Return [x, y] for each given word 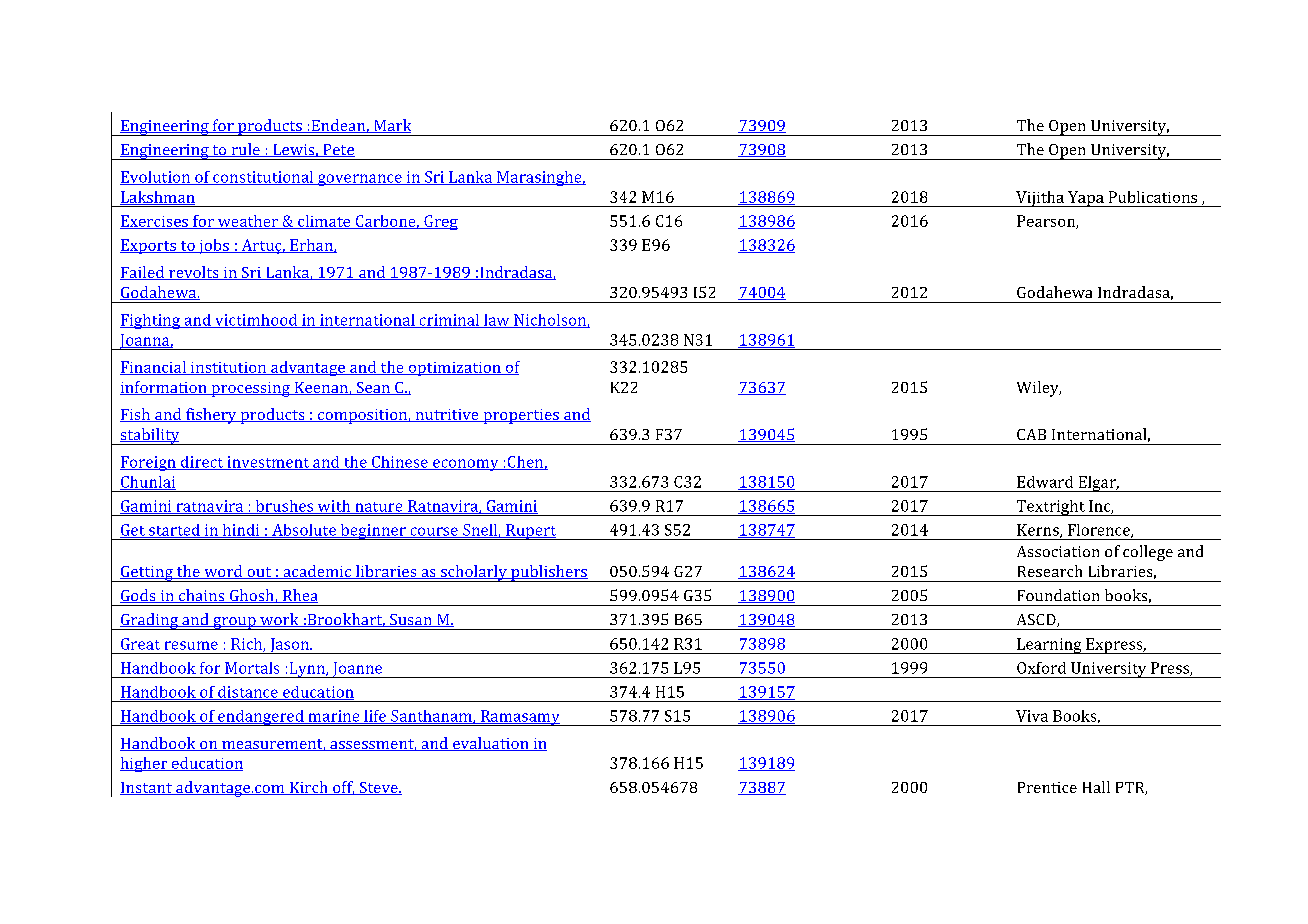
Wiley [1039, 389]
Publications [1153, 197]
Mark [391, 126]
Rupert [531, 532]
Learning [1049, 646]
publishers [549, 573]
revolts [194, 273]
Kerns [1039, 531]
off [343, 788]
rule [245, 150]
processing [250, 389]
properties [521, 416]
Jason [290, 646]
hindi [241, 531]
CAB [1031, 434]
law [497, 321]
